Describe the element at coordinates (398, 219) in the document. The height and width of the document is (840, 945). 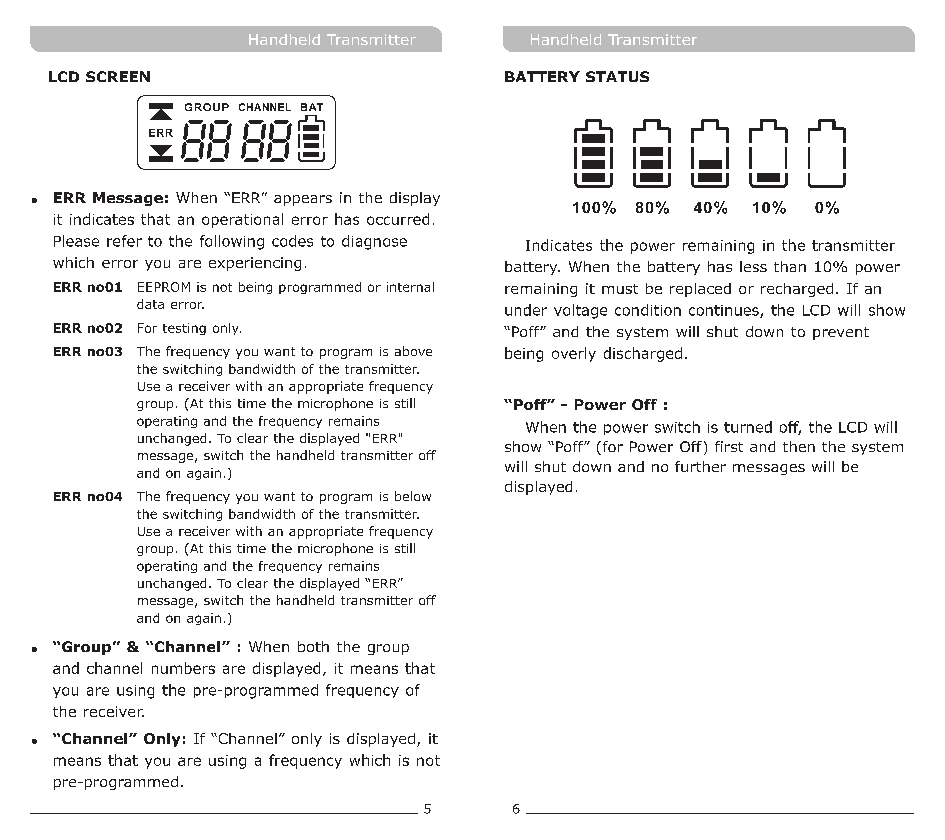
I see `occurred` at that location.
